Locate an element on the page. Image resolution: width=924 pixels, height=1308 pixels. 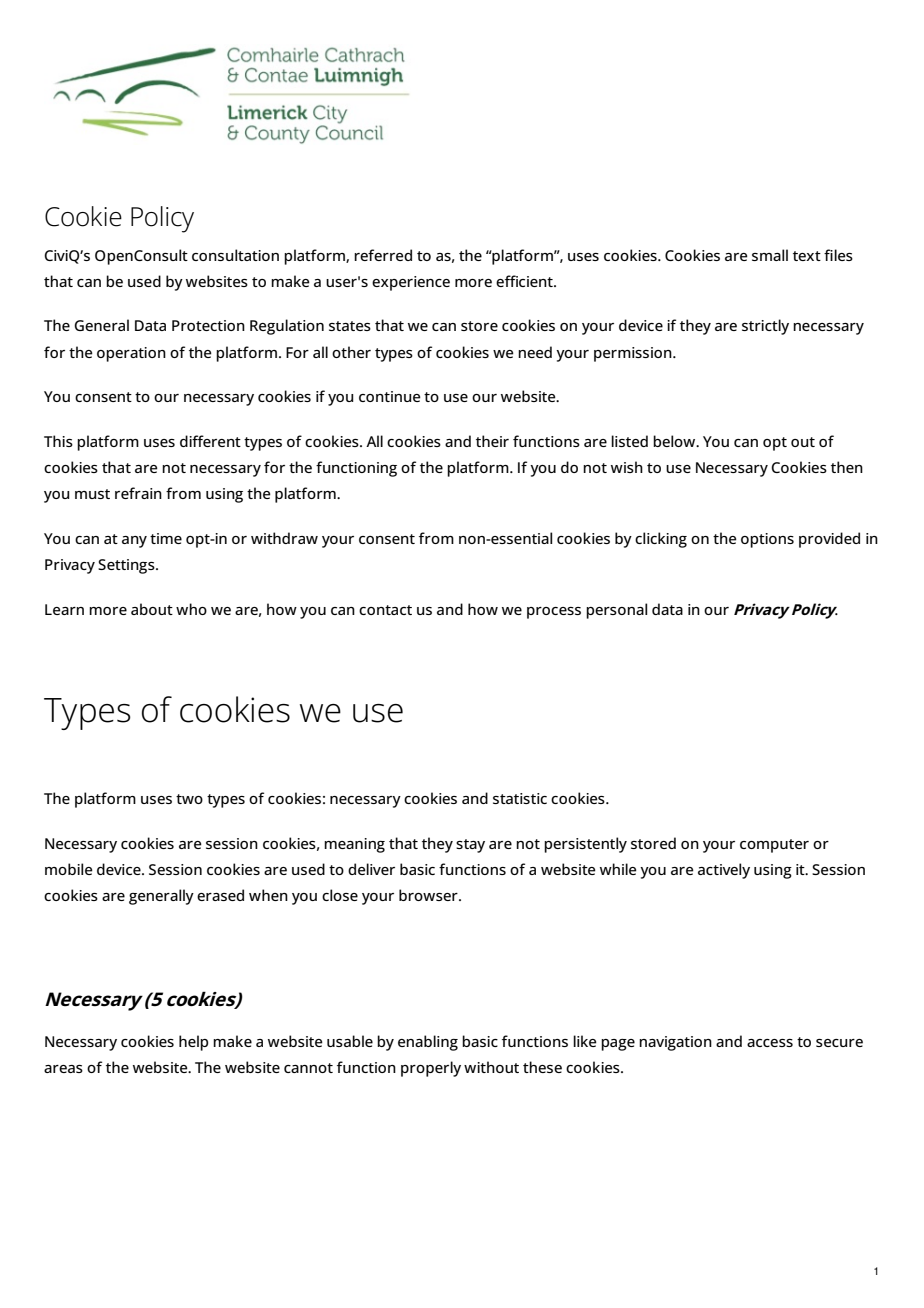
options is located at coordinates (767, 540).
